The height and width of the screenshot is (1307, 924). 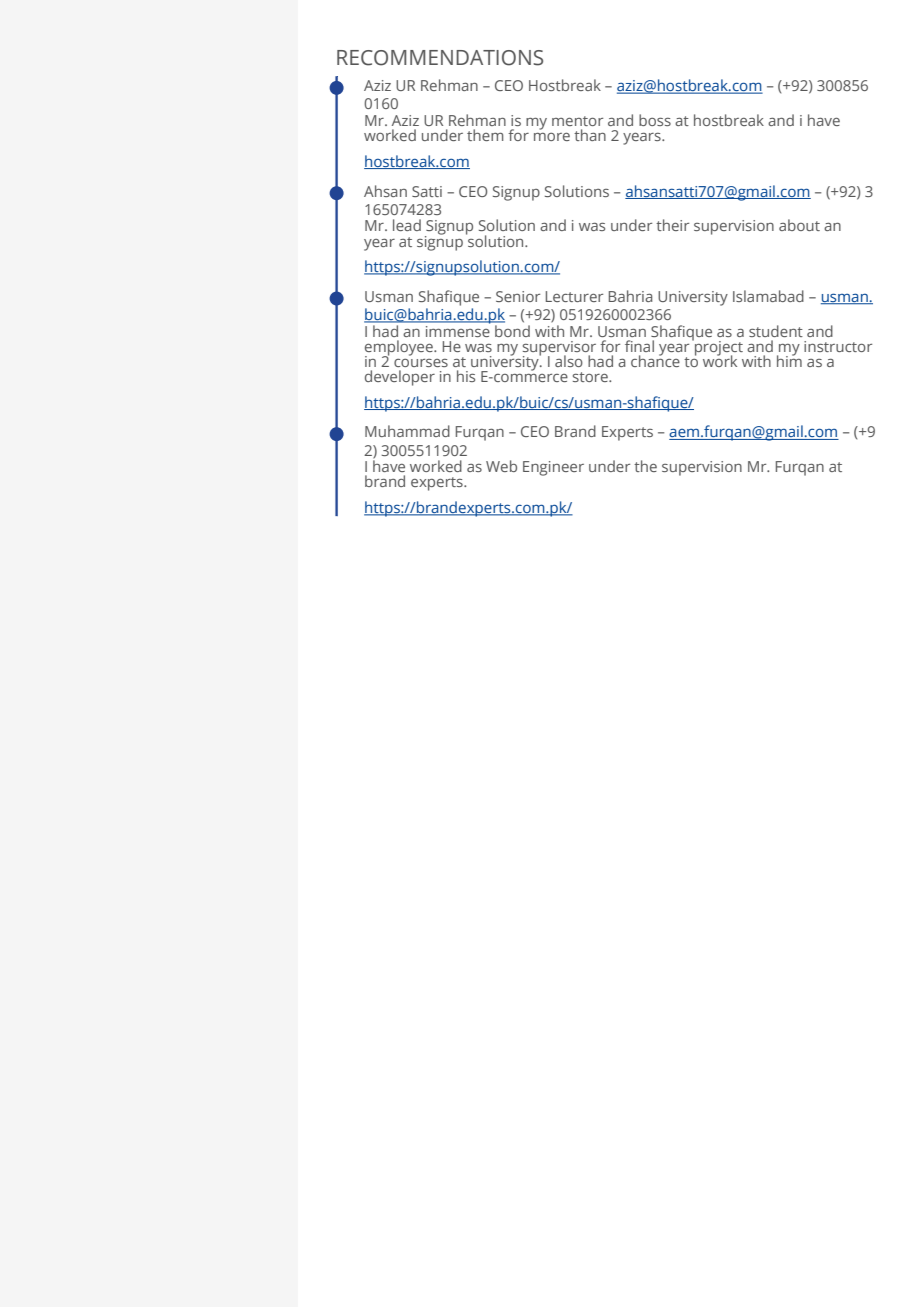 I want to click on Engineer, so click(x=553, y=468).
